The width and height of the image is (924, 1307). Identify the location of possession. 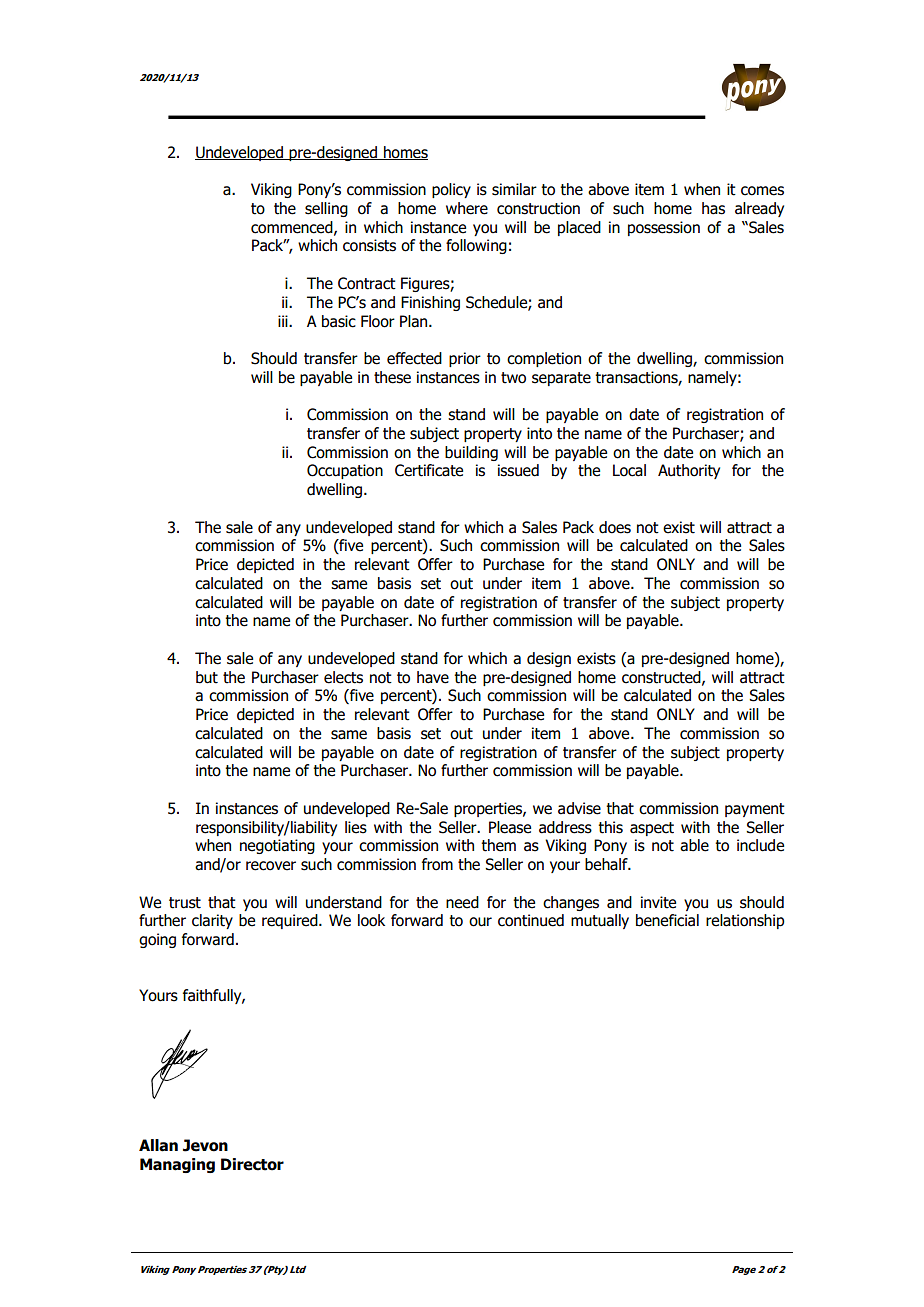
(664, 228).
